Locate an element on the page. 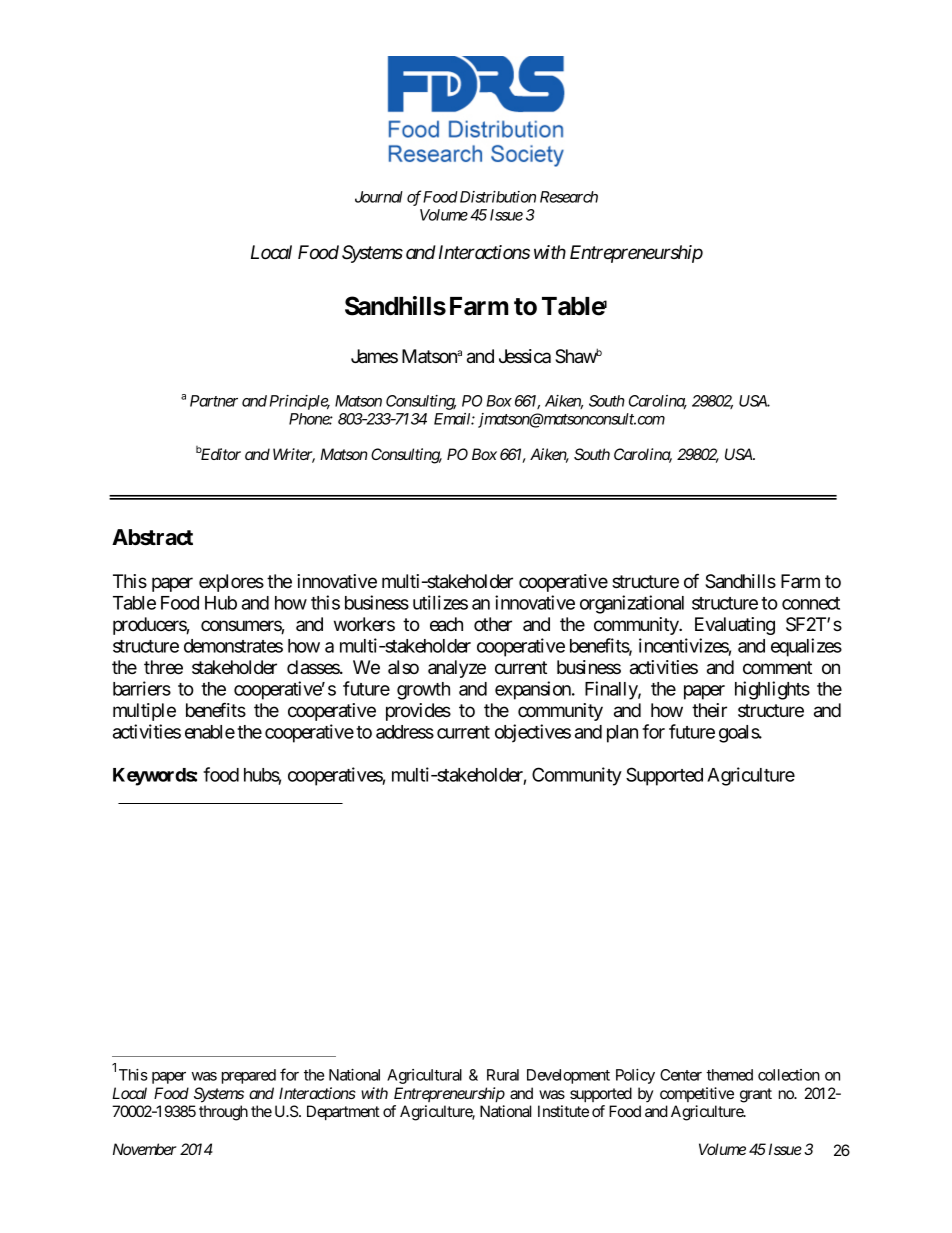 The height and width of the page is (1233, 952). Distribution is located at coordinates (496, 197).
